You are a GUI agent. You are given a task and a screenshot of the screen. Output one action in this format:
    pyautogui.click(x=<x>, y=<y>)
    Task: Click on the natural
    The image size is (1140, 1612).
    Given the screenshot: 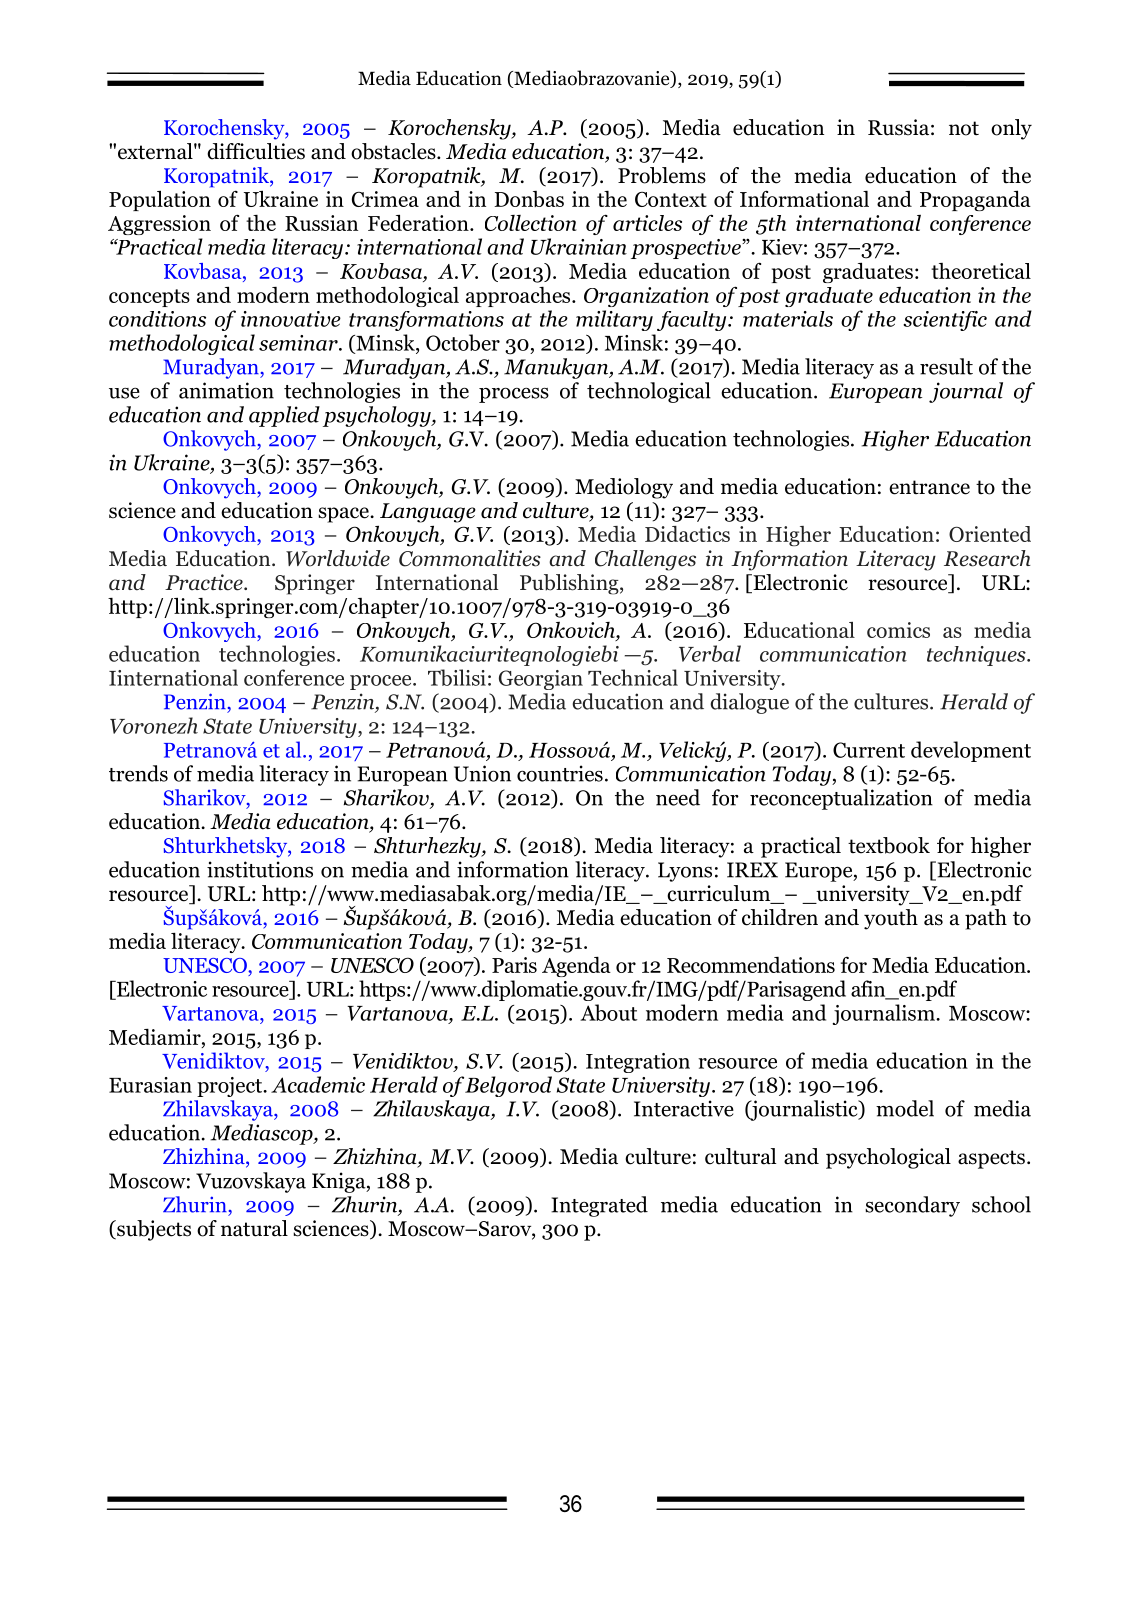 What is the action you would take?
    pyautogui.click(x=254, y=1228)
